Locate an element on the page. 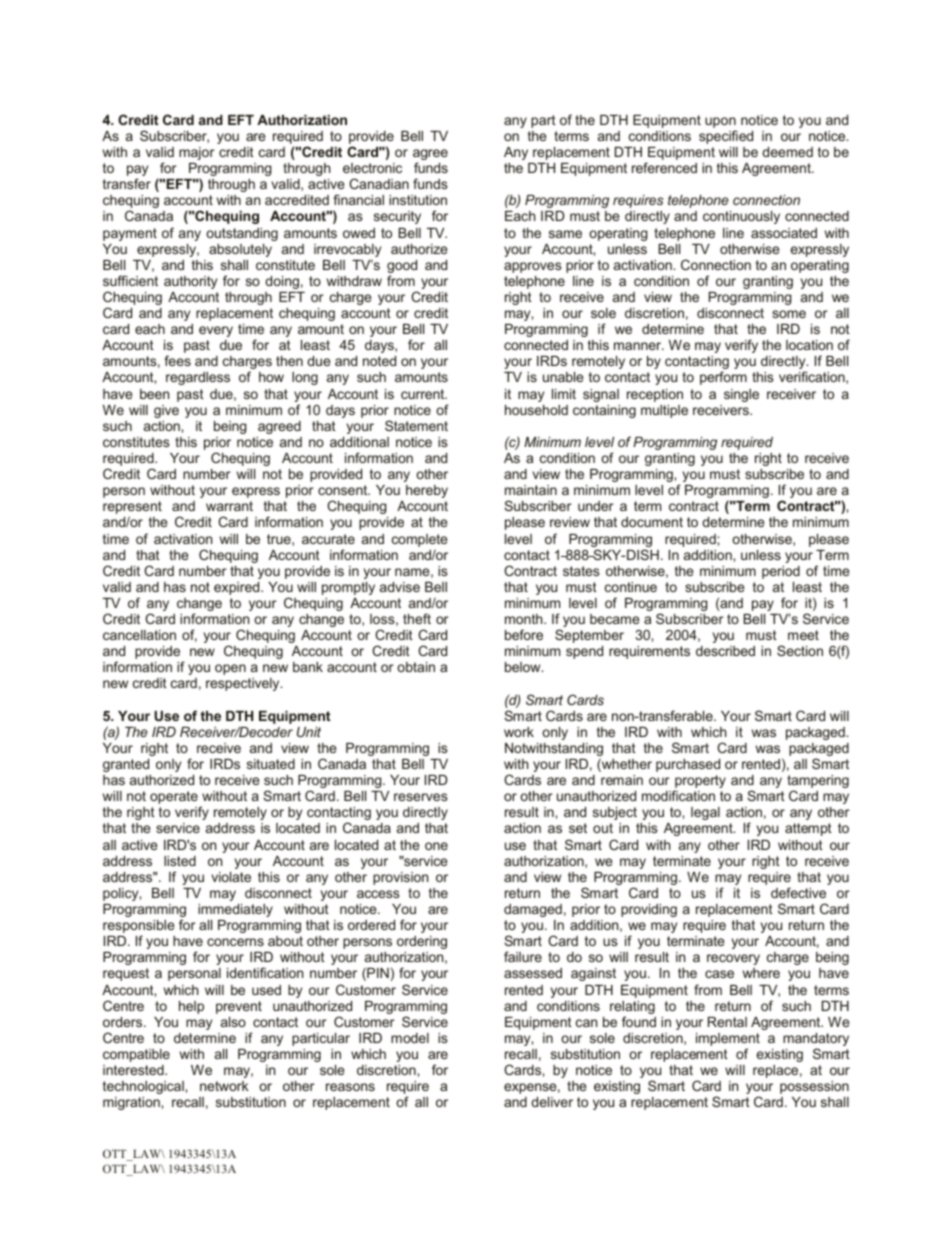  reserves is located at coordinates (421, 797).
